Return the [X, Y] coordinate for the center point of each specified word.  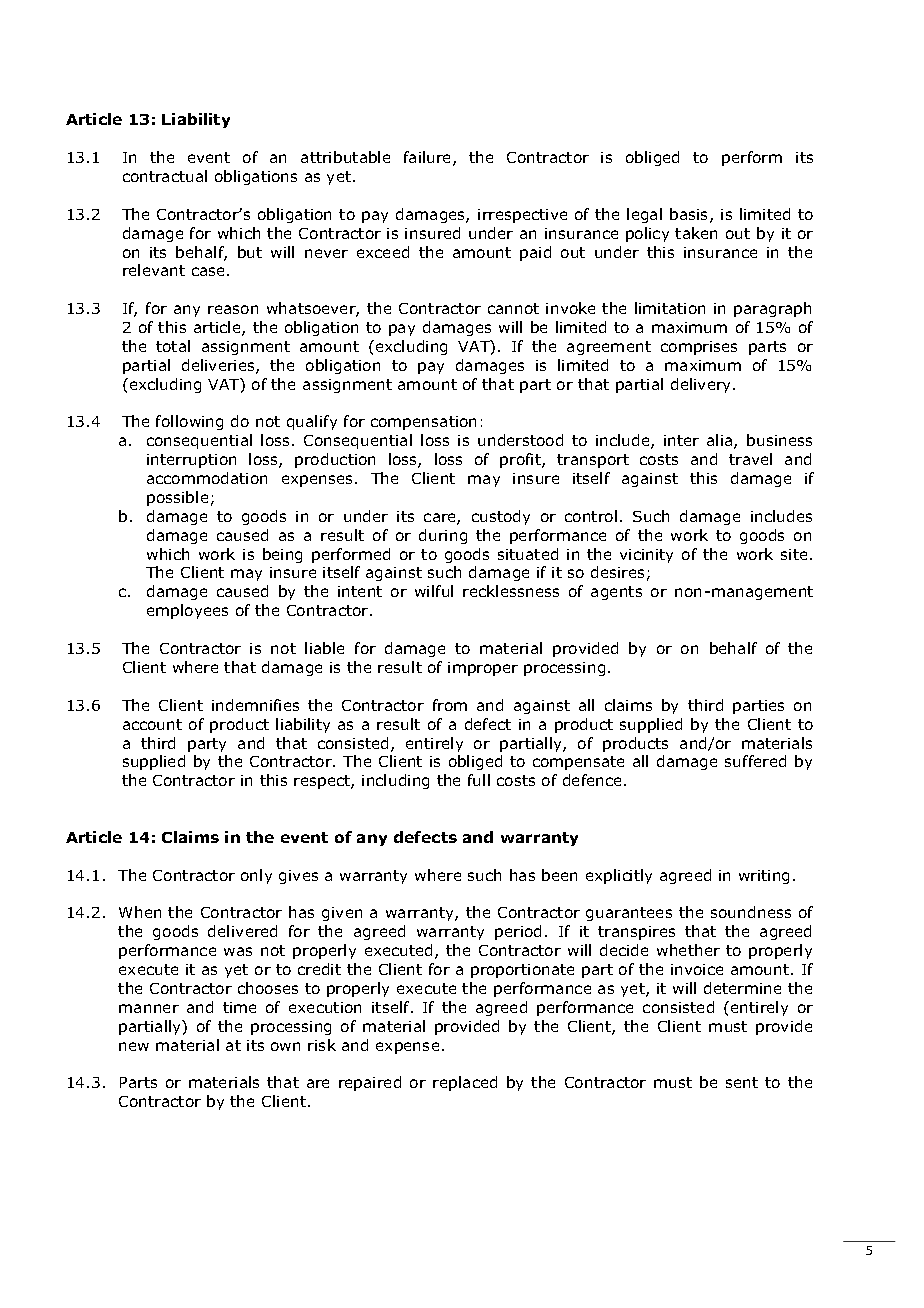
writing [764, 877]
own [285, 1046]
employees [187, 611]
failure [429, 158]
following [189, 422]
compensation [423, 423]
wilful [434, 591]
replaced [465, 1083]
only [256, 876]
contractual [165, 176]
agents [616, 593]
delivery [702, 385]
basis [690, 215]
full [479, 780]
